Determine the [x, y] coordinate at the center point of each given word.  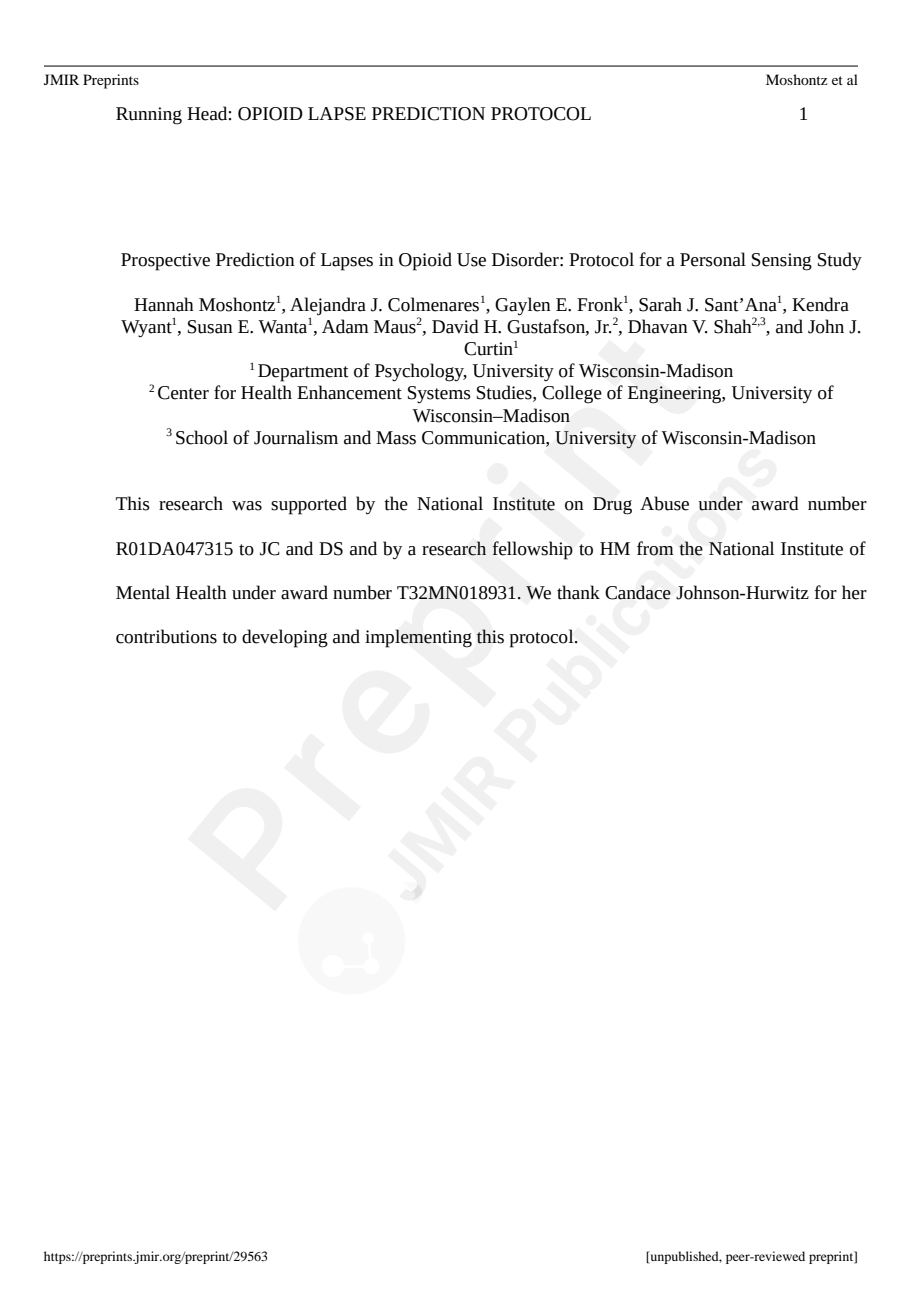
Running [149, 116]
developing [285, 638]
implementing [418, 638]
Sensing [782, 262]
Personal [713, 259]
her [854, 592]
